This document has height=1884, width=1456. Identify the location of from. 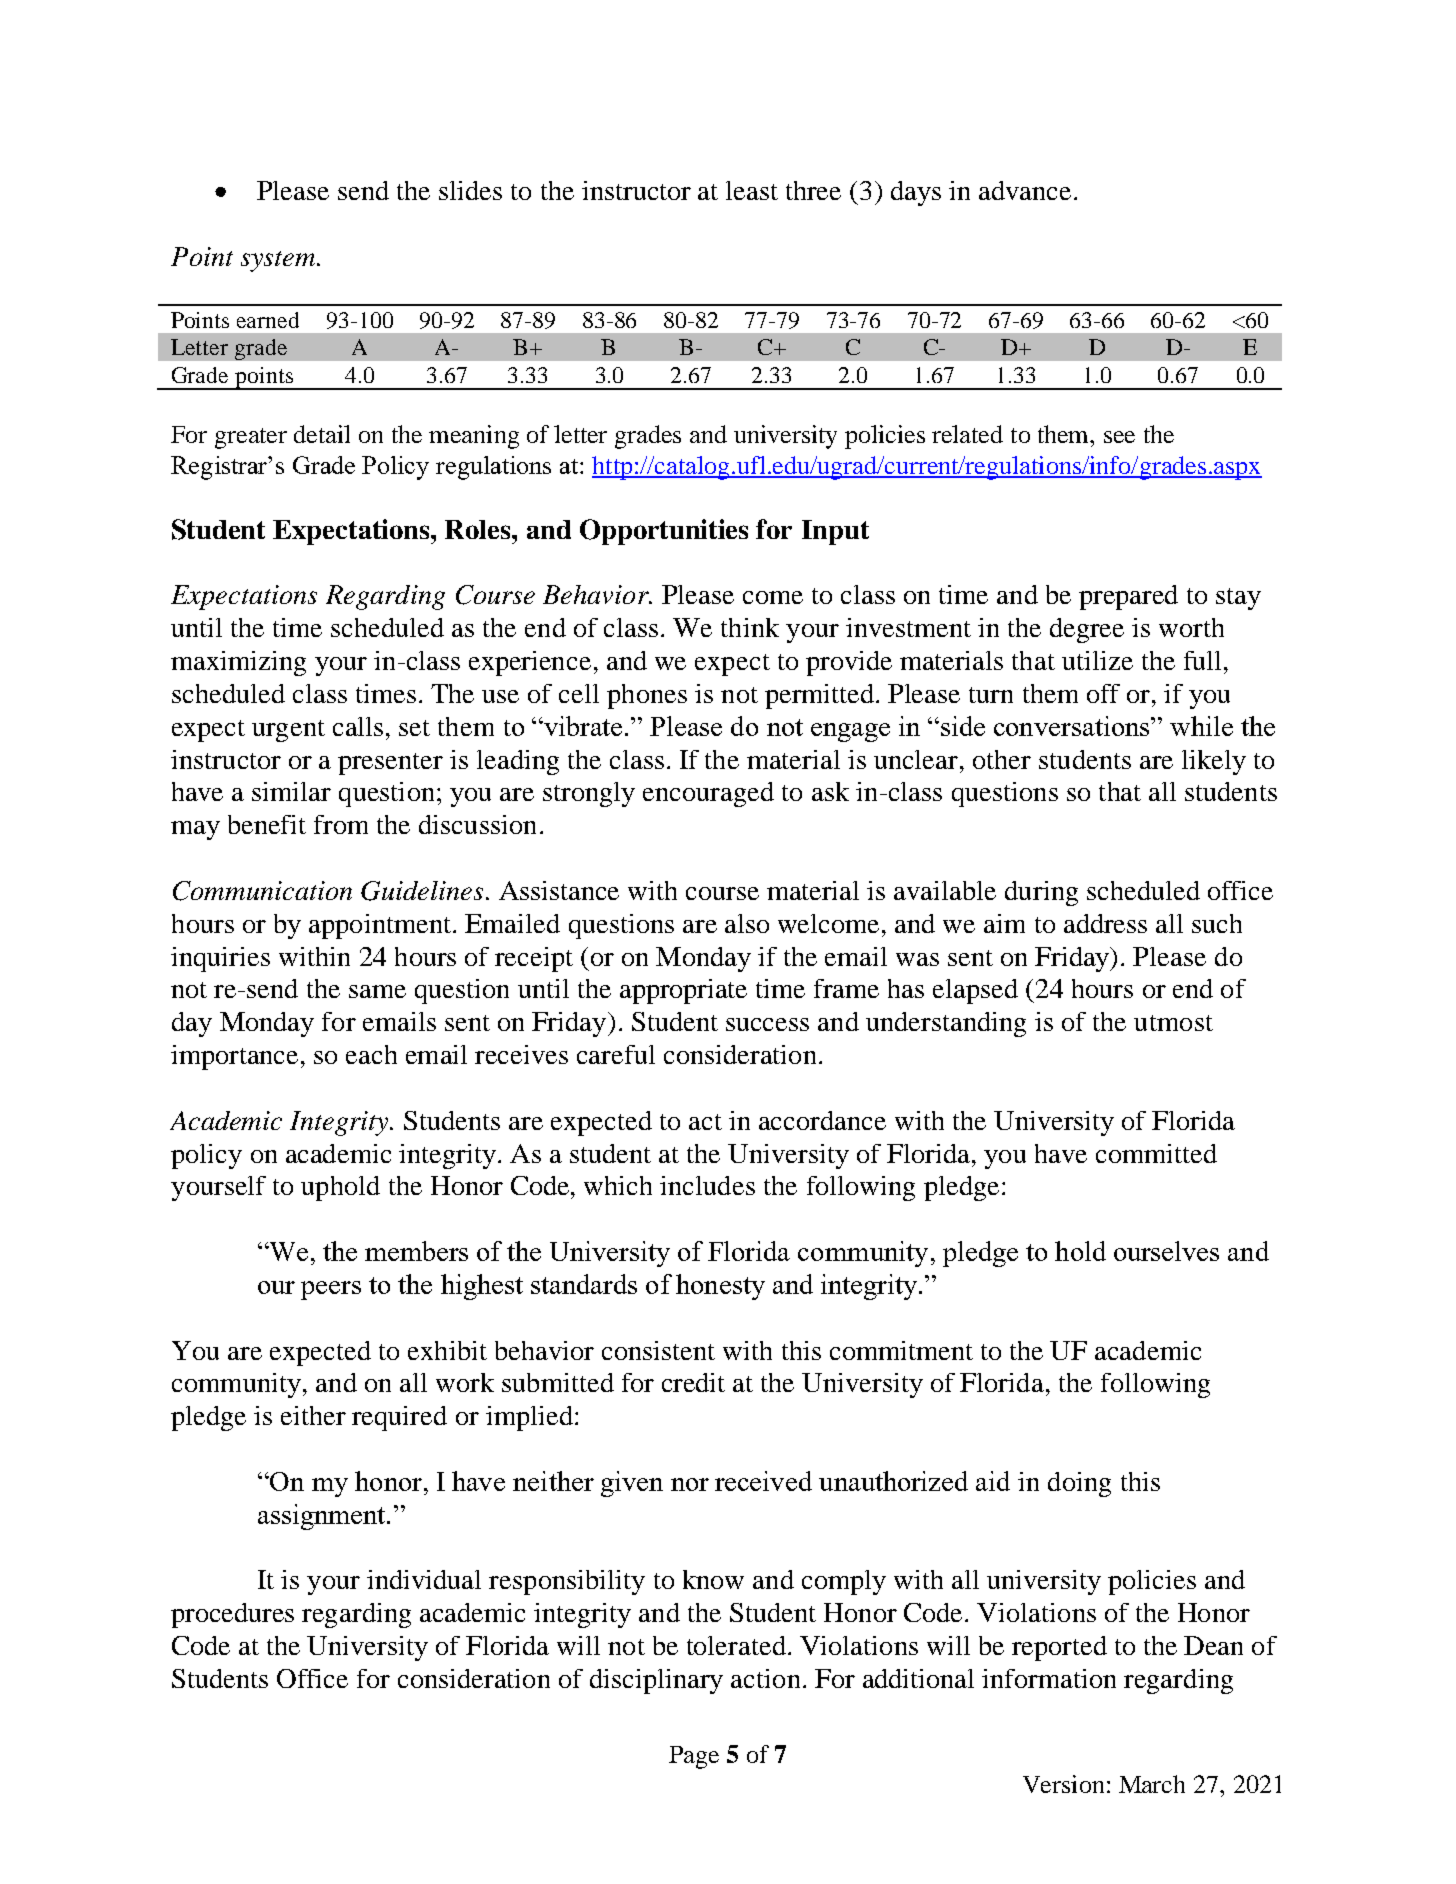
(341, 824).
